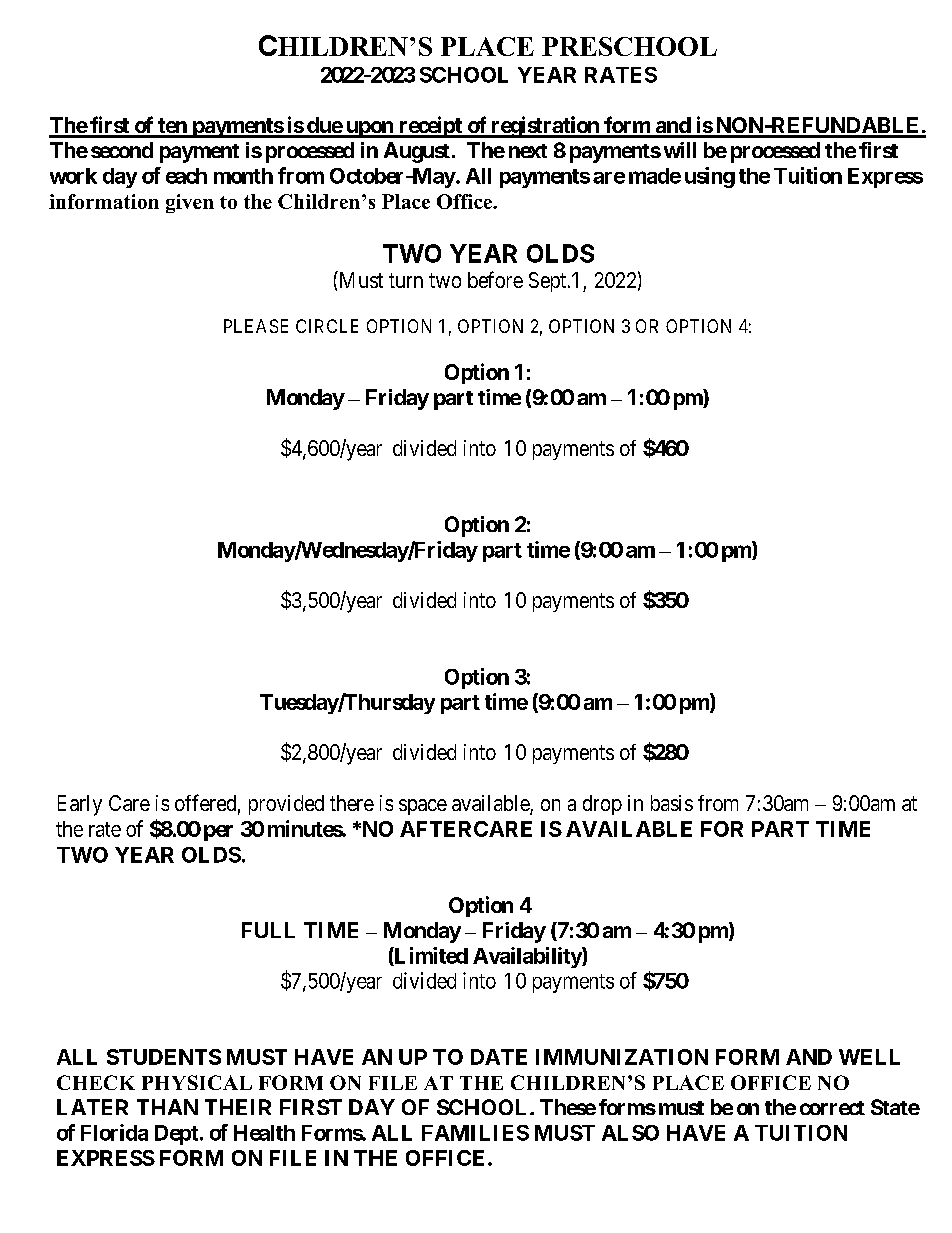 Image resolution: width=952 pixels, height=1233 pixels. What do you see at coordinates (256, 326) in the page?
I see `PLEASE` at bounding box center [256, 326].
